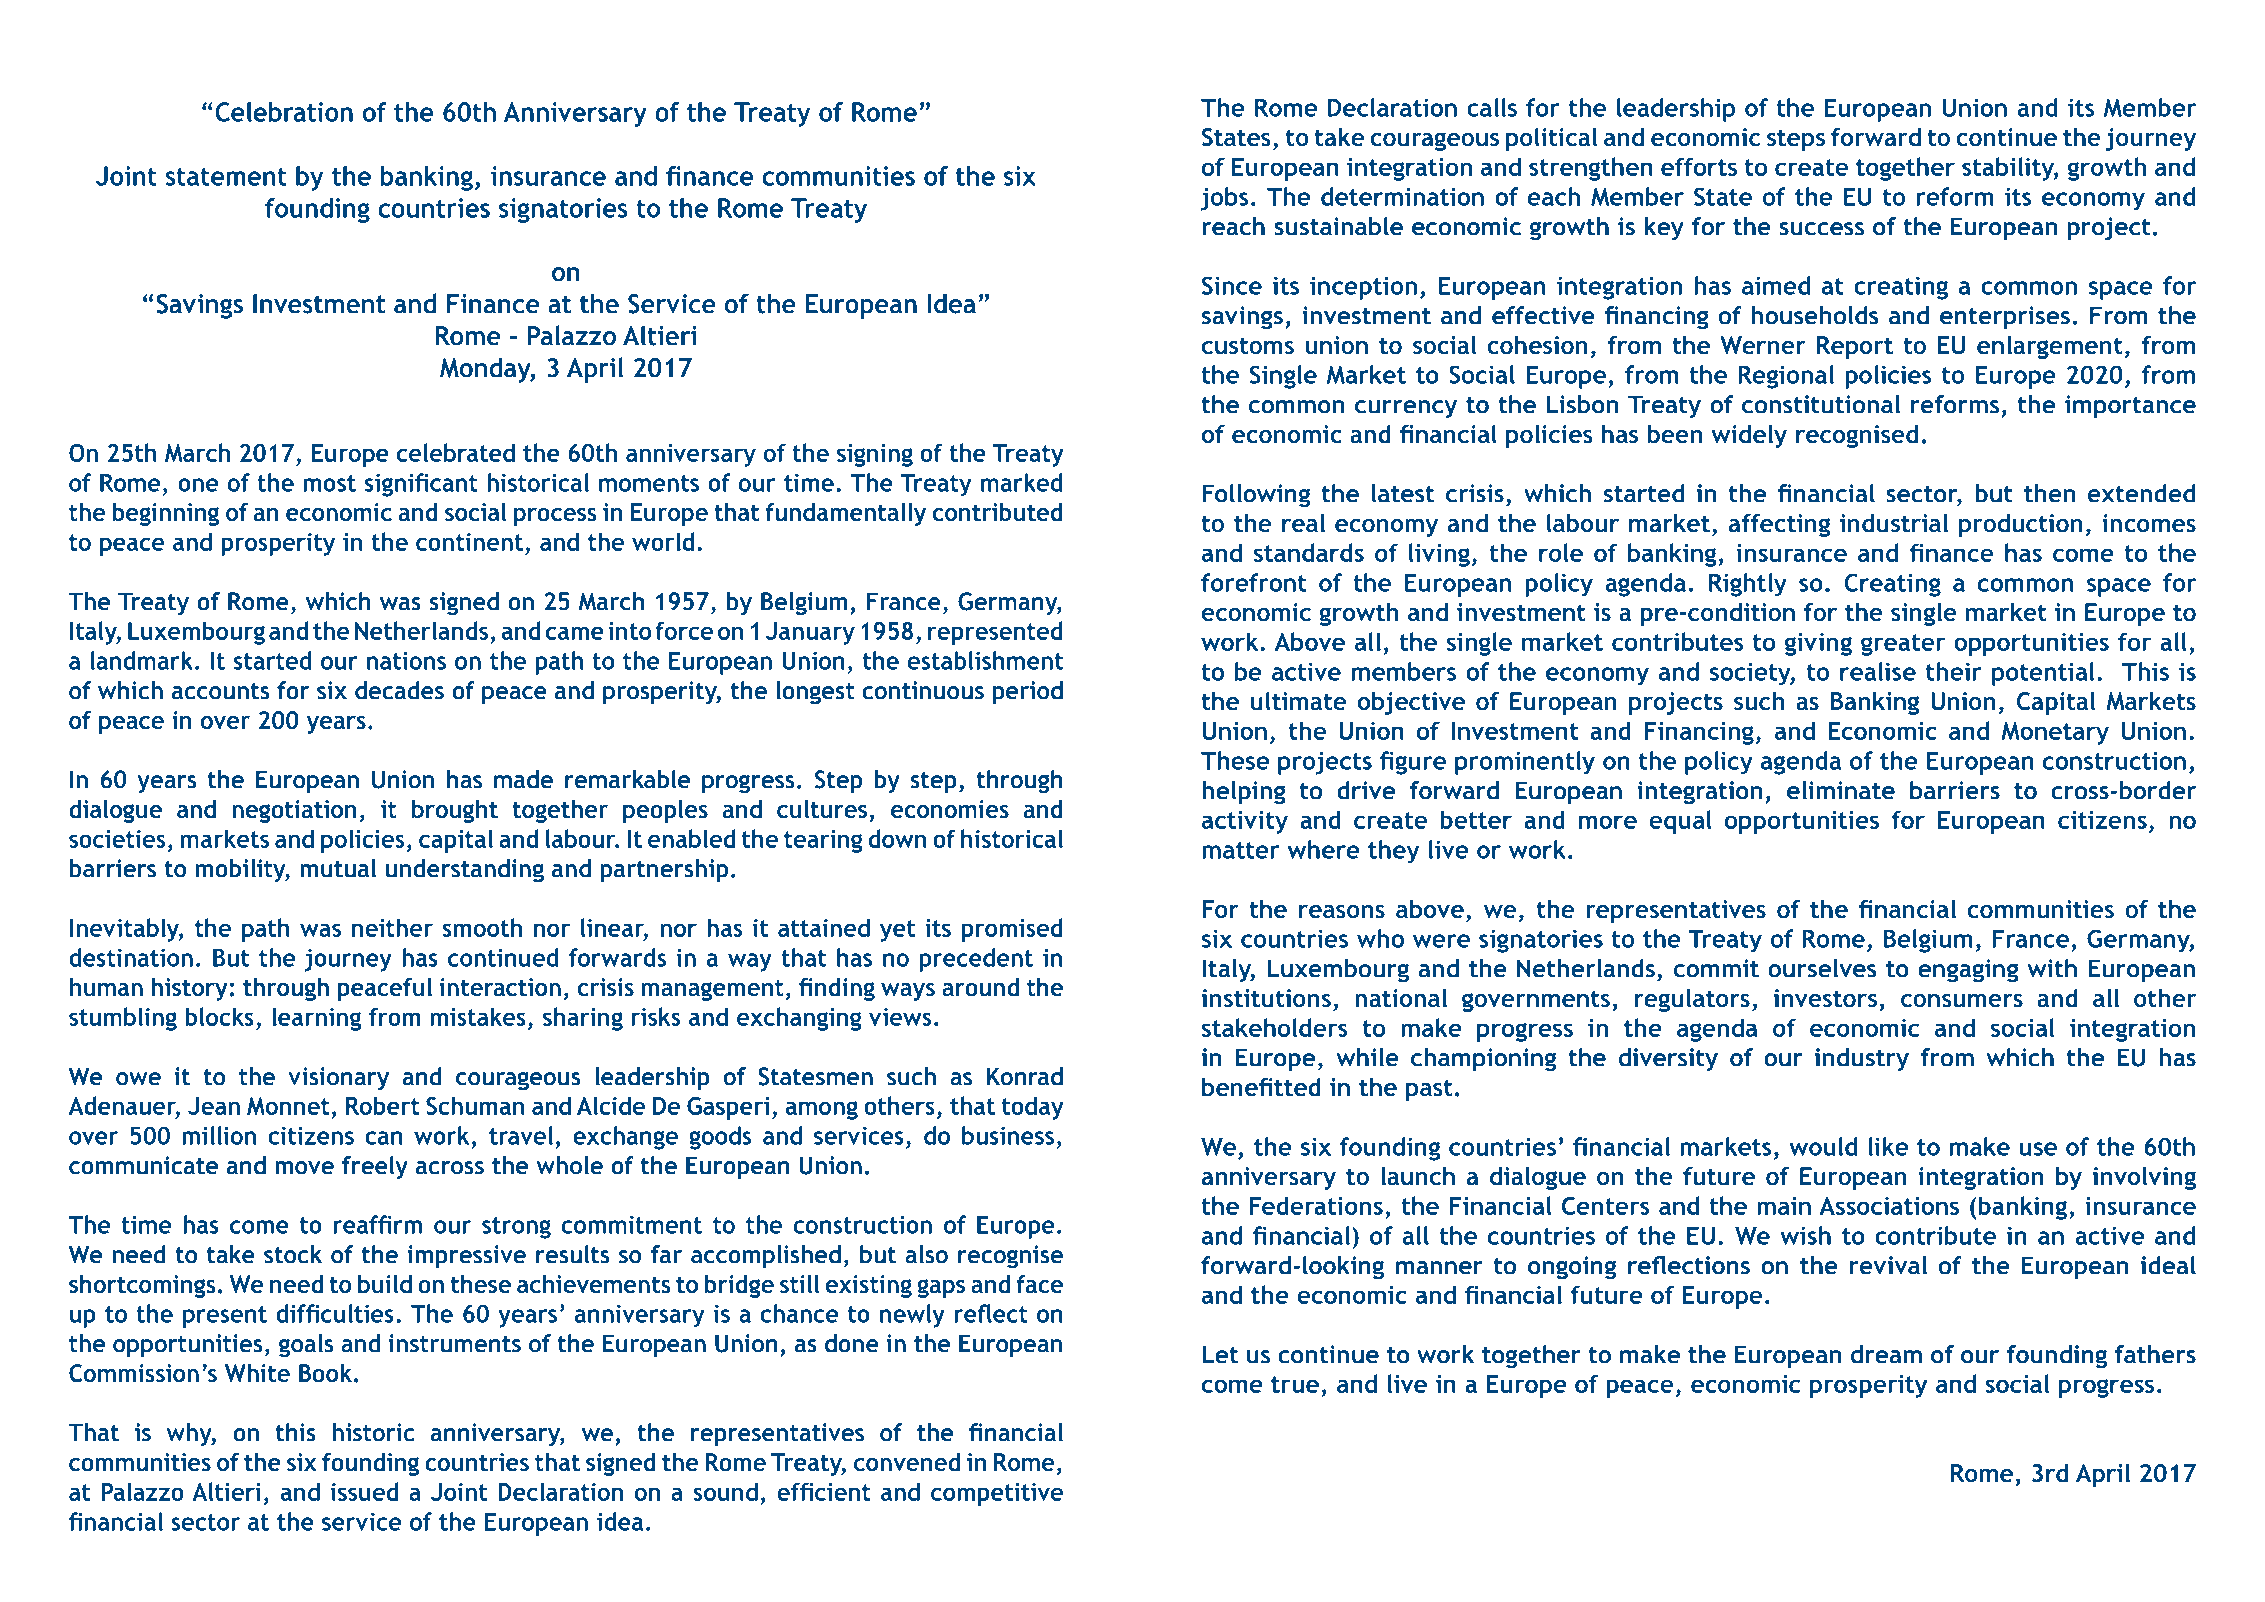 The width and height of the screenshot is (2265, 1602). What do you see at coordinates (1033, 1108) in the screenshot?
I see `today` at bounding box center [1033, 1108].
